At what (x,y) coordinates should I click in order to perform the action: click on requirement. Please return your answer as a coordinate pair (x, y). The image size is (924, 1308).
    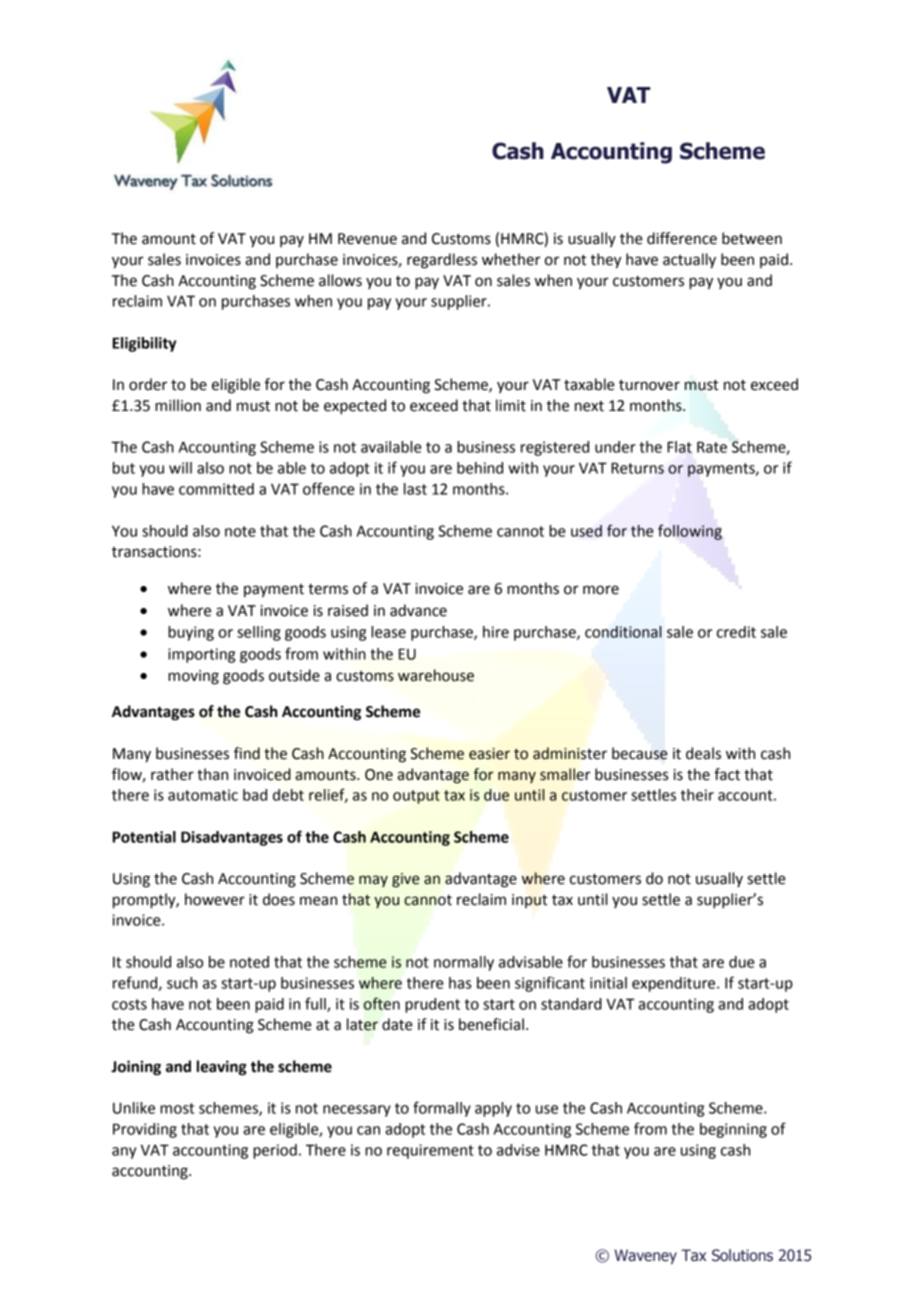
    Looking at the image, I should click on (430, 1151).
